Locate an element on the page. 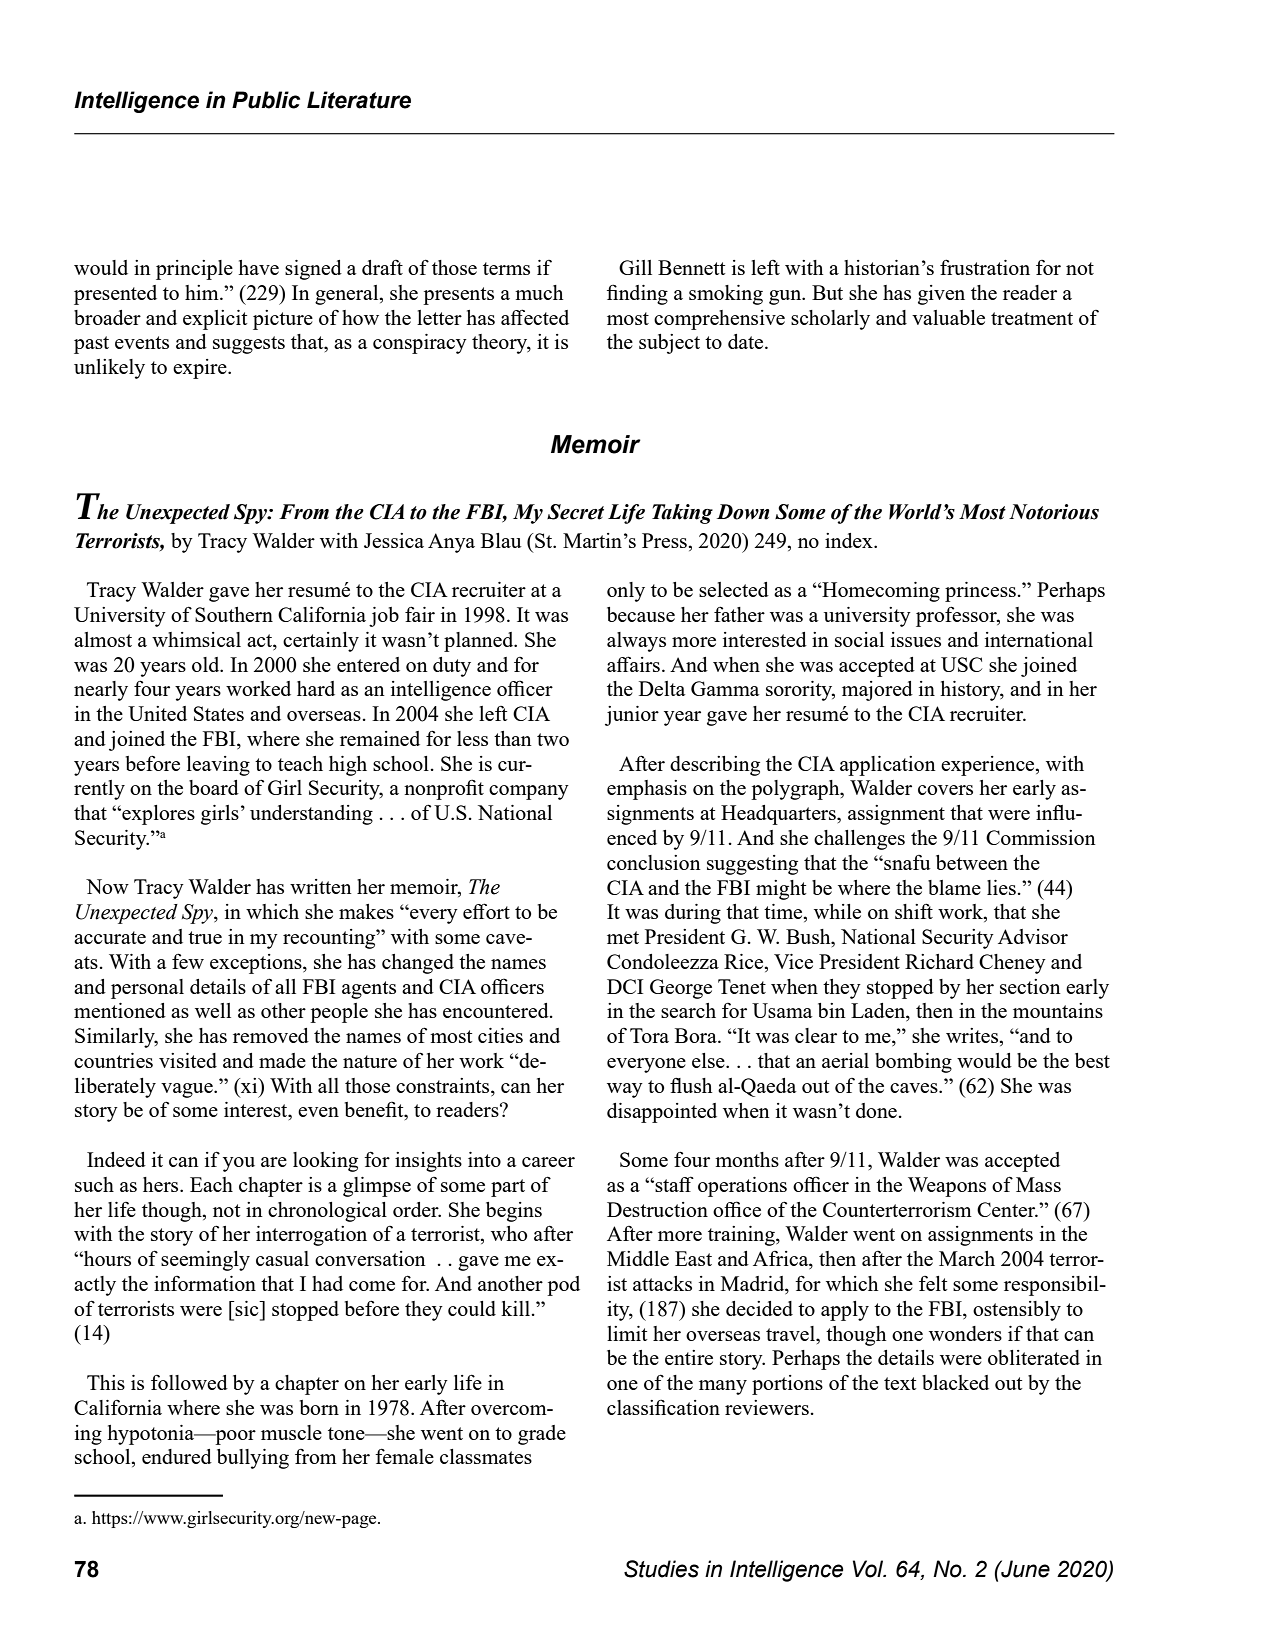  Gill is located at coordinates (635, 267).
